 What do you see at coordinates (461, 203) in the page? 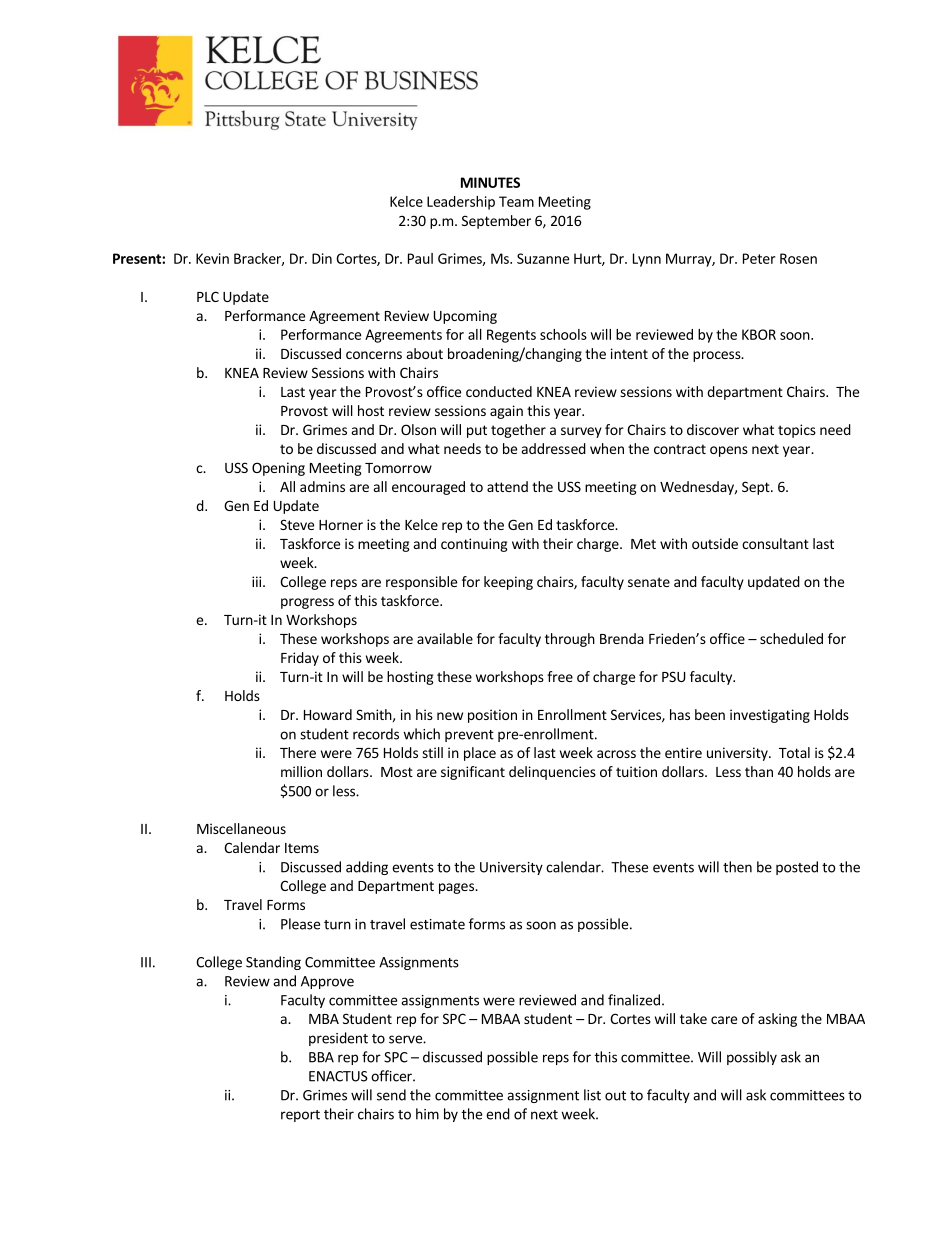
I see `Leadership` at bounding box center [461, 203].
